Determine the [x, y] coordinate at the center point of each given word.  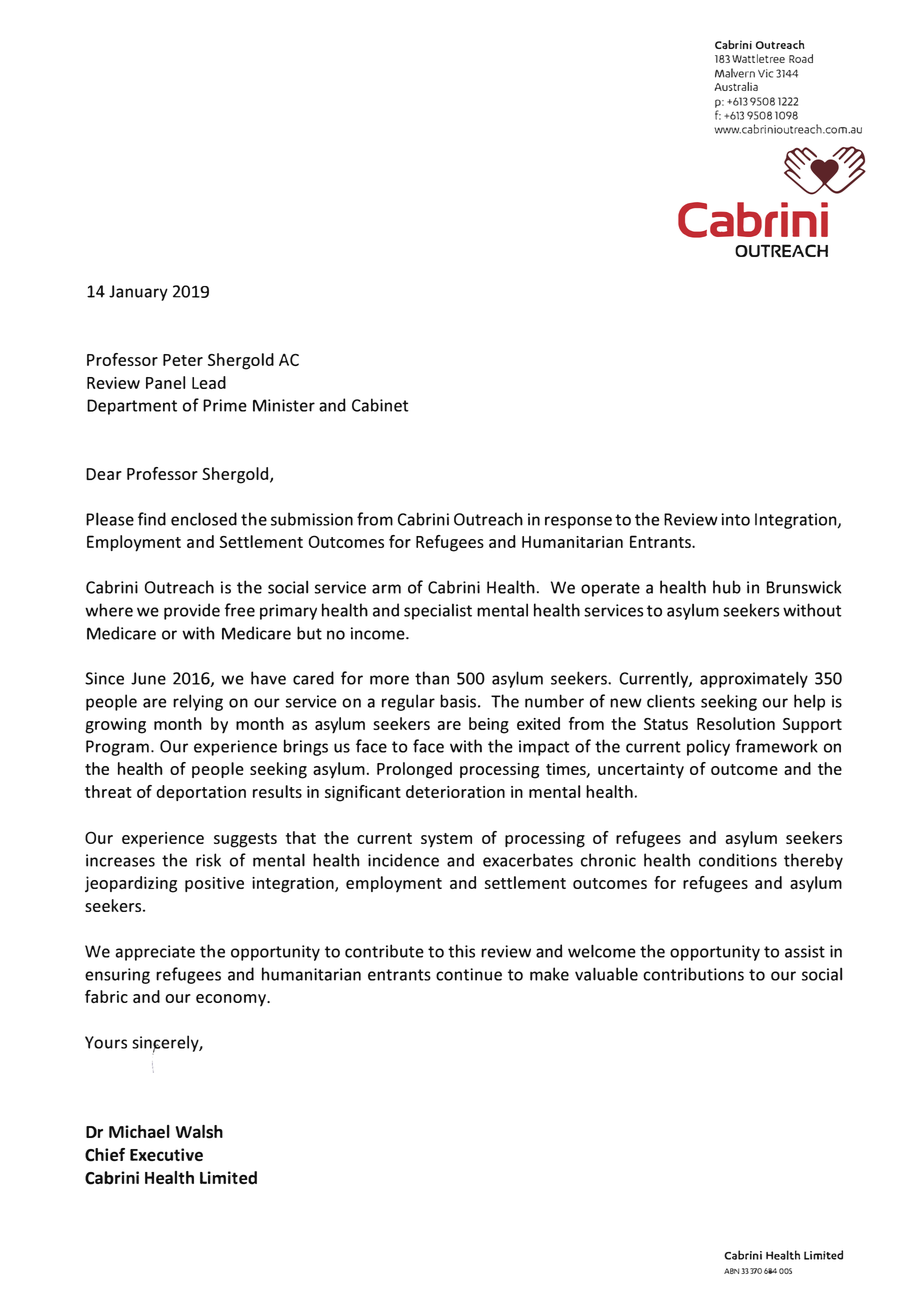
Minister [284, 405]
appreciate [155, 953]
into [735, 519]
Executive [166, 1154]
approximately [754, 679]
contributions [693, 974]
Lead [209, 382]
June [148, 678]
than [432, 678]
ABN [731, 1271]
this [461, 951]
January [138, 293]
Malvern [735, 73]
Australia [736, 86]
